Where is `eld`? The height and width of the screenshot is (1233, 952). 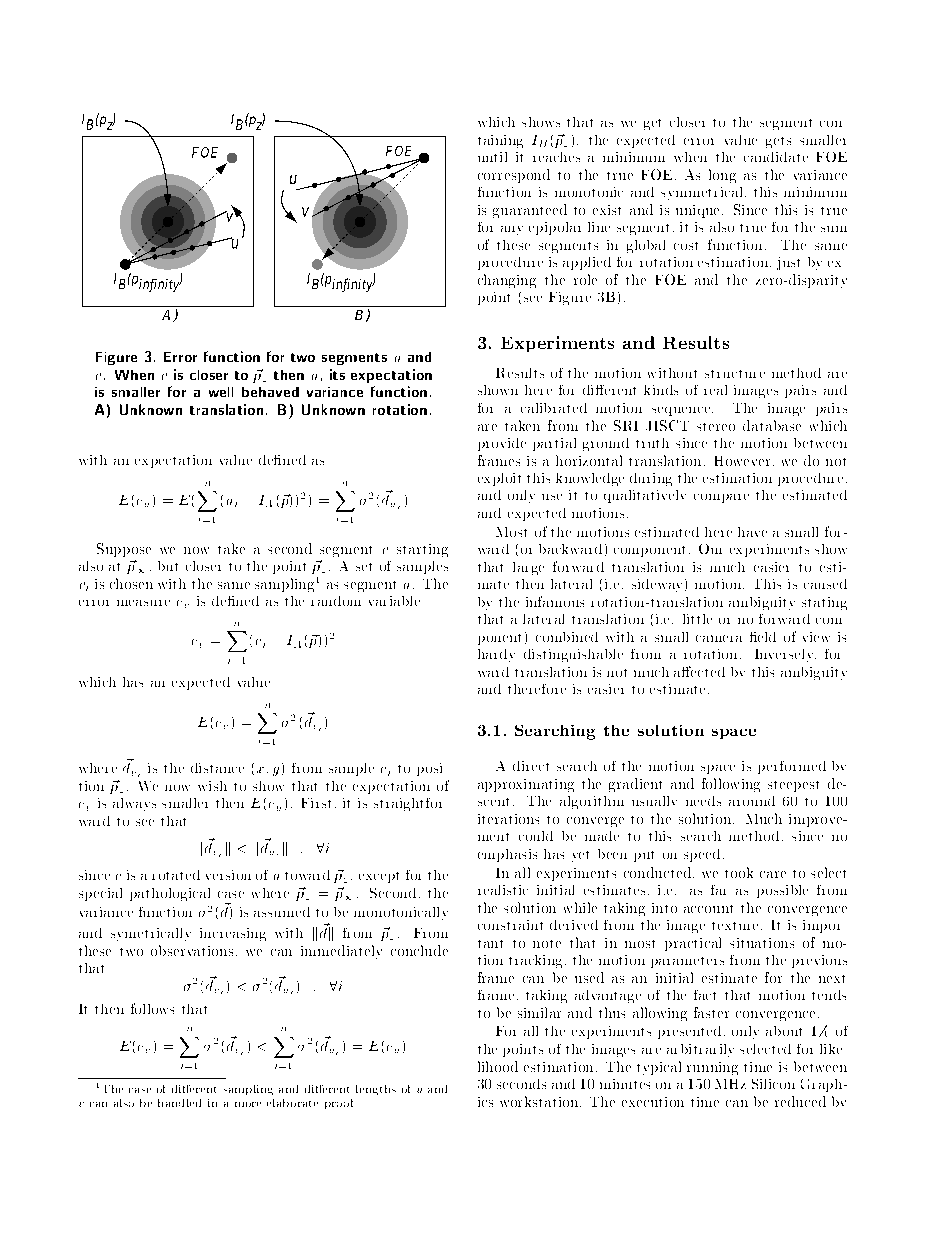 eld is located at coordinates (766, 637).
